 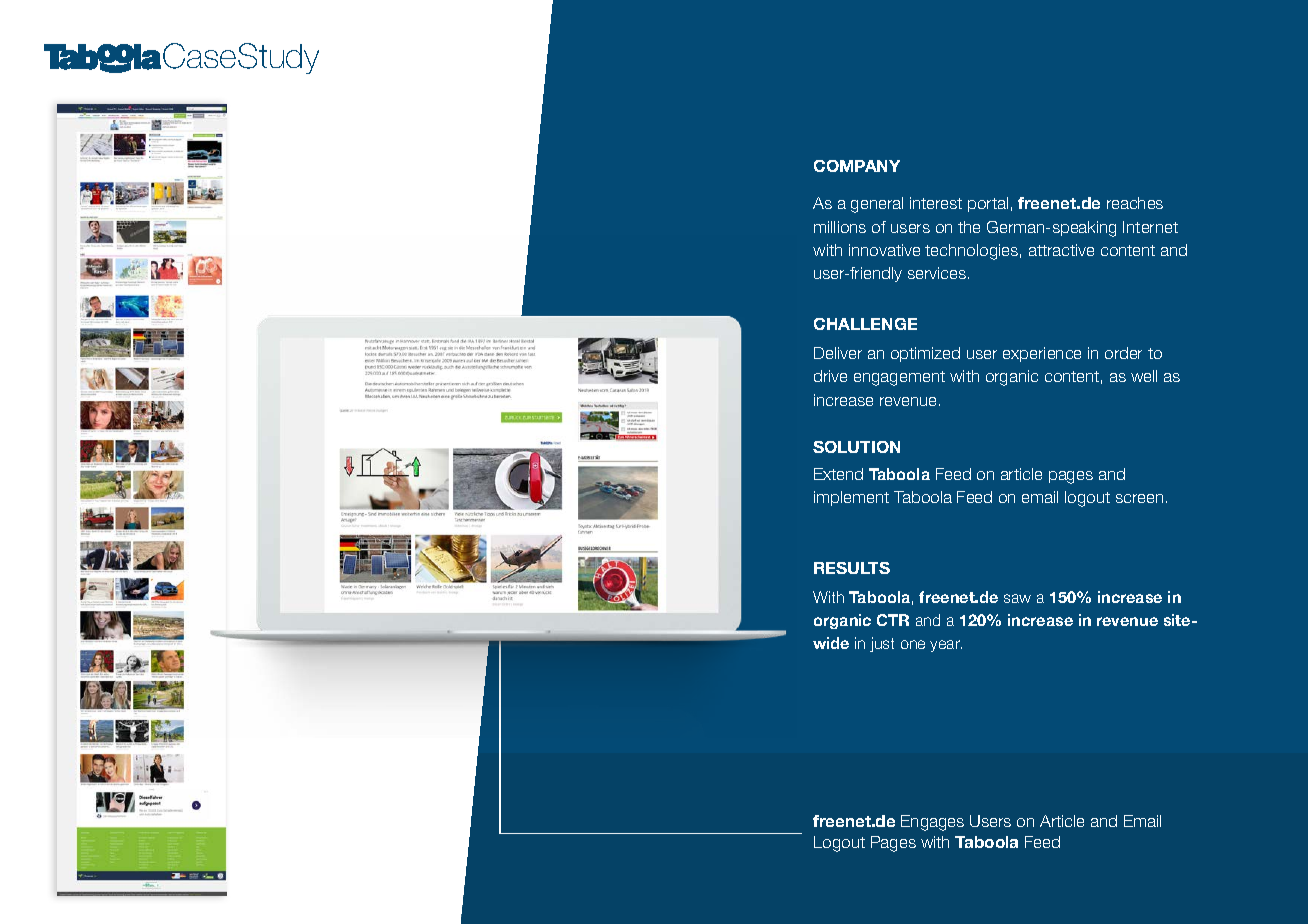 I want to click on Engages, so click(x=932, y=823).
